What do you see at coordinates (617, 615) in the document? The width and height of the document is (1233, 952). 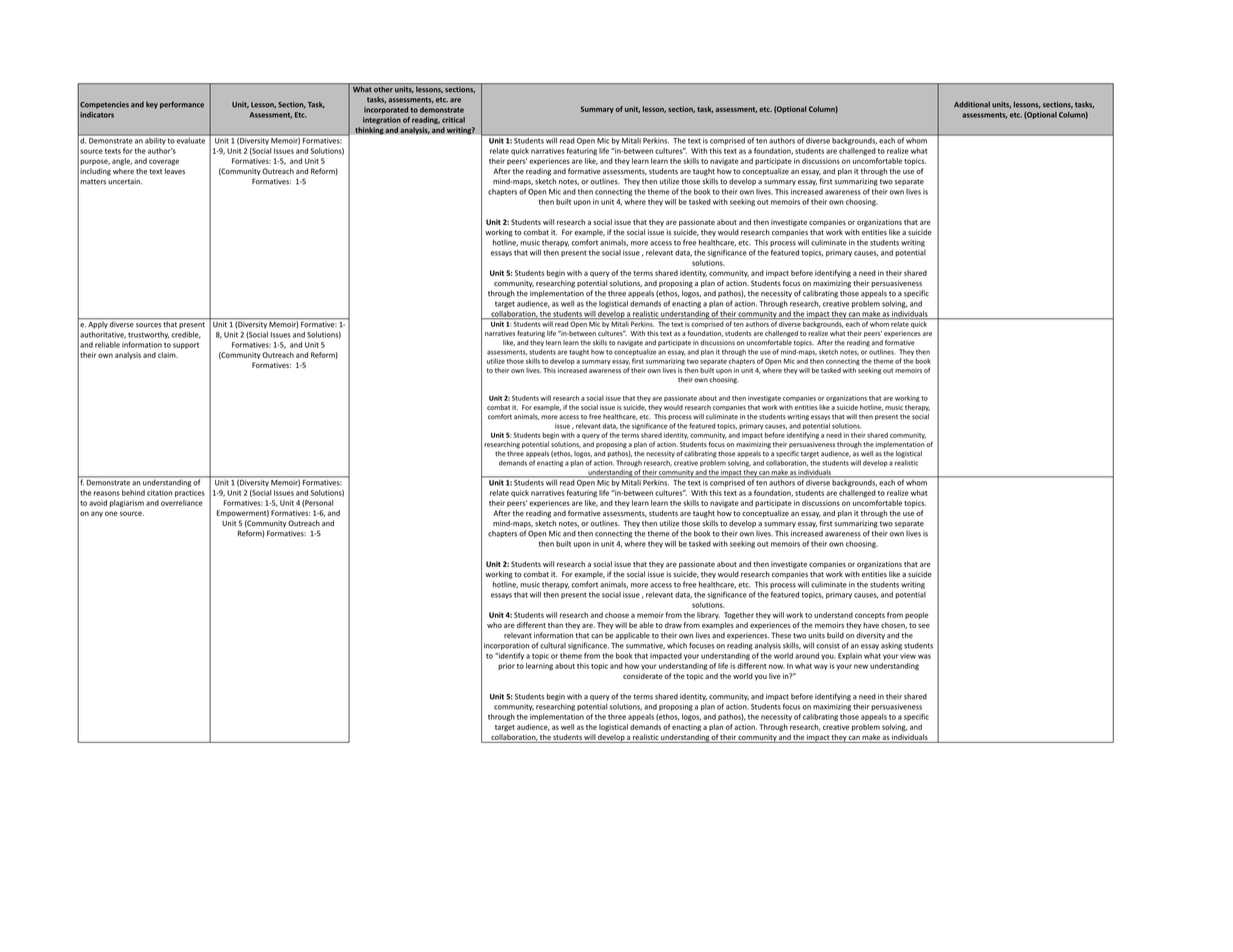 I see `choose` at bounding box center [617, 615].
